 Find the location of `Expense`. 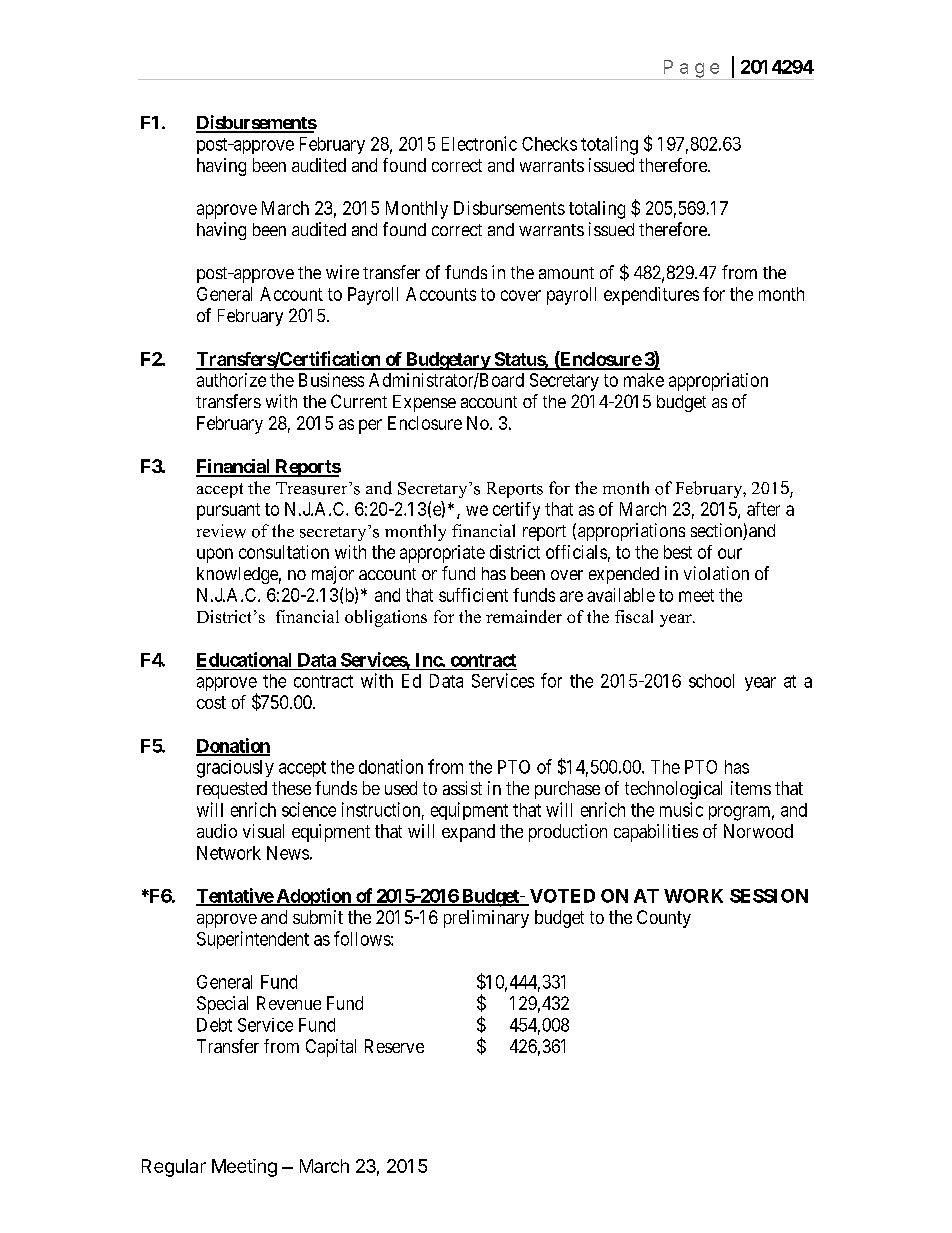

Expense is located at coordinates (424, 403).
